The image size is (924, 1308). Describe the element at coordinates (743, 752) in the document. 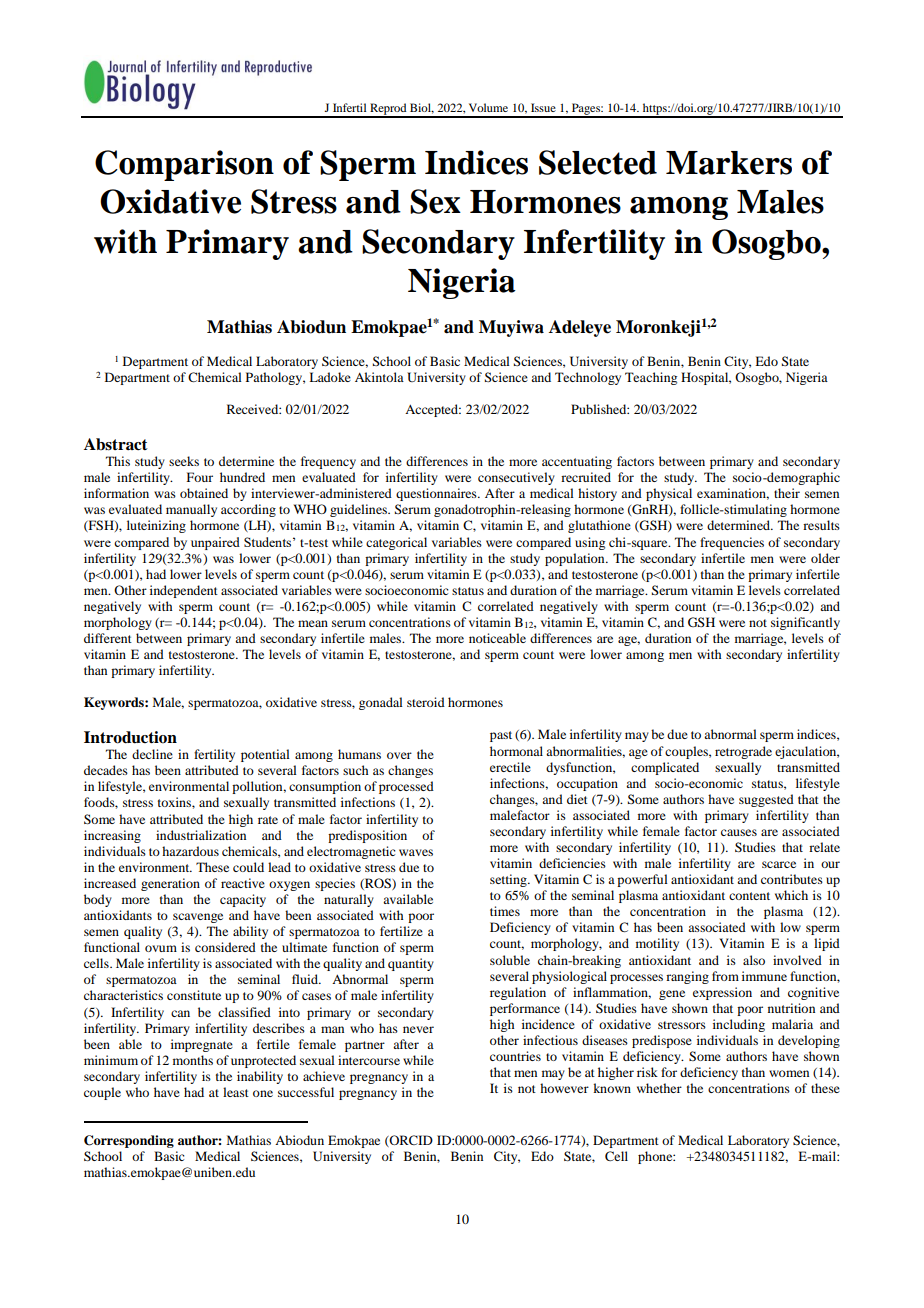

I see `retrograde` at that location.
